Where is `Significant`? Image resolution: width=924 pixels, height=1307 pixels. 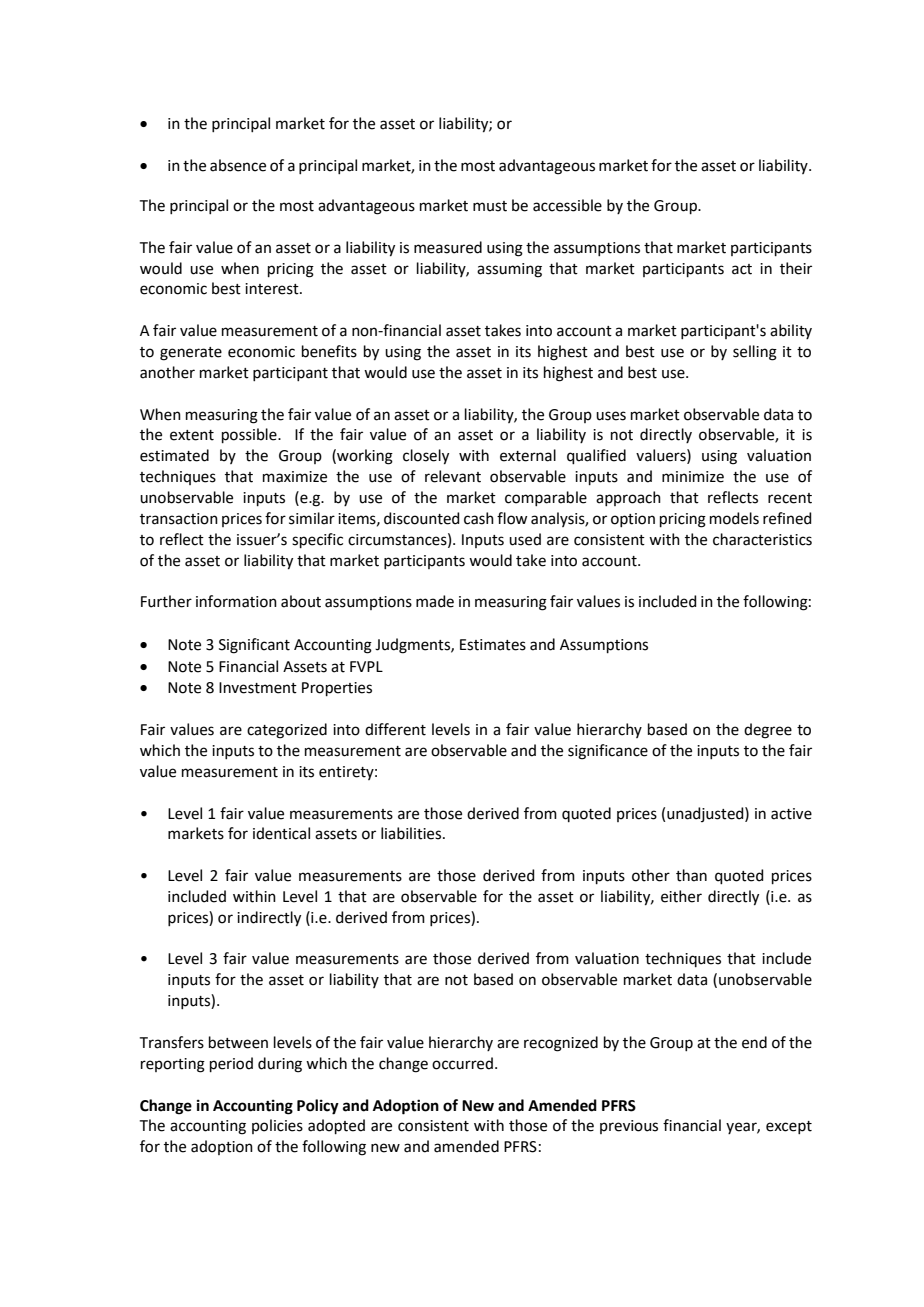 Significant is located at coordinates (254, 646).
